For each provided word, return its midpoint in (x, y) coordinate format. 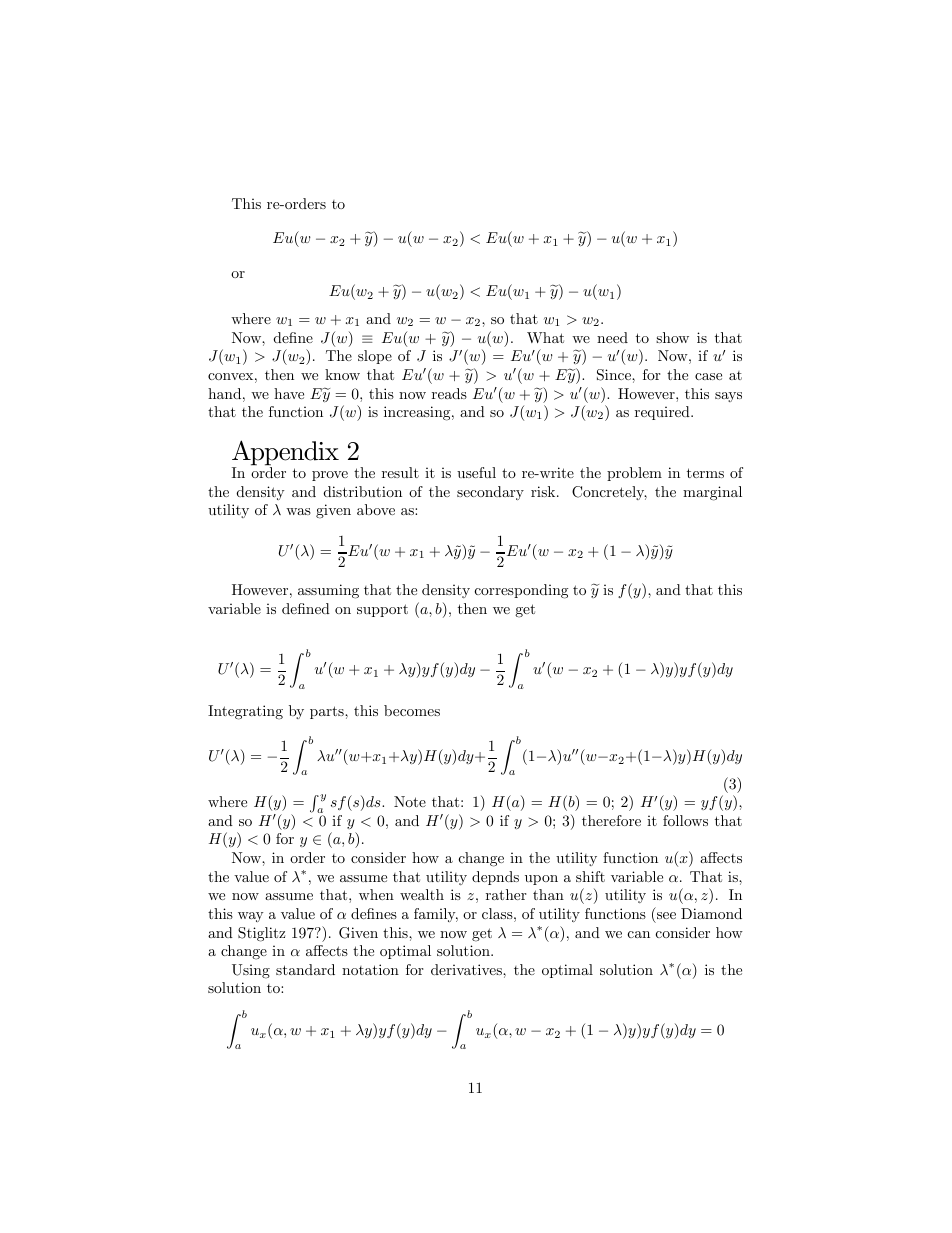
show (672, 337)
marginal (712, 493)
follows (685, 820)
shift (590, 876)
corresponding (521, 591)
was (298, 511)
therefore (611, 820)
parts (328, 712)
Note (410, 801)
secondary (490, 493)
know (342, 374)
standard (305, 969)
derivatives (467, 969)
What (545, 337)
